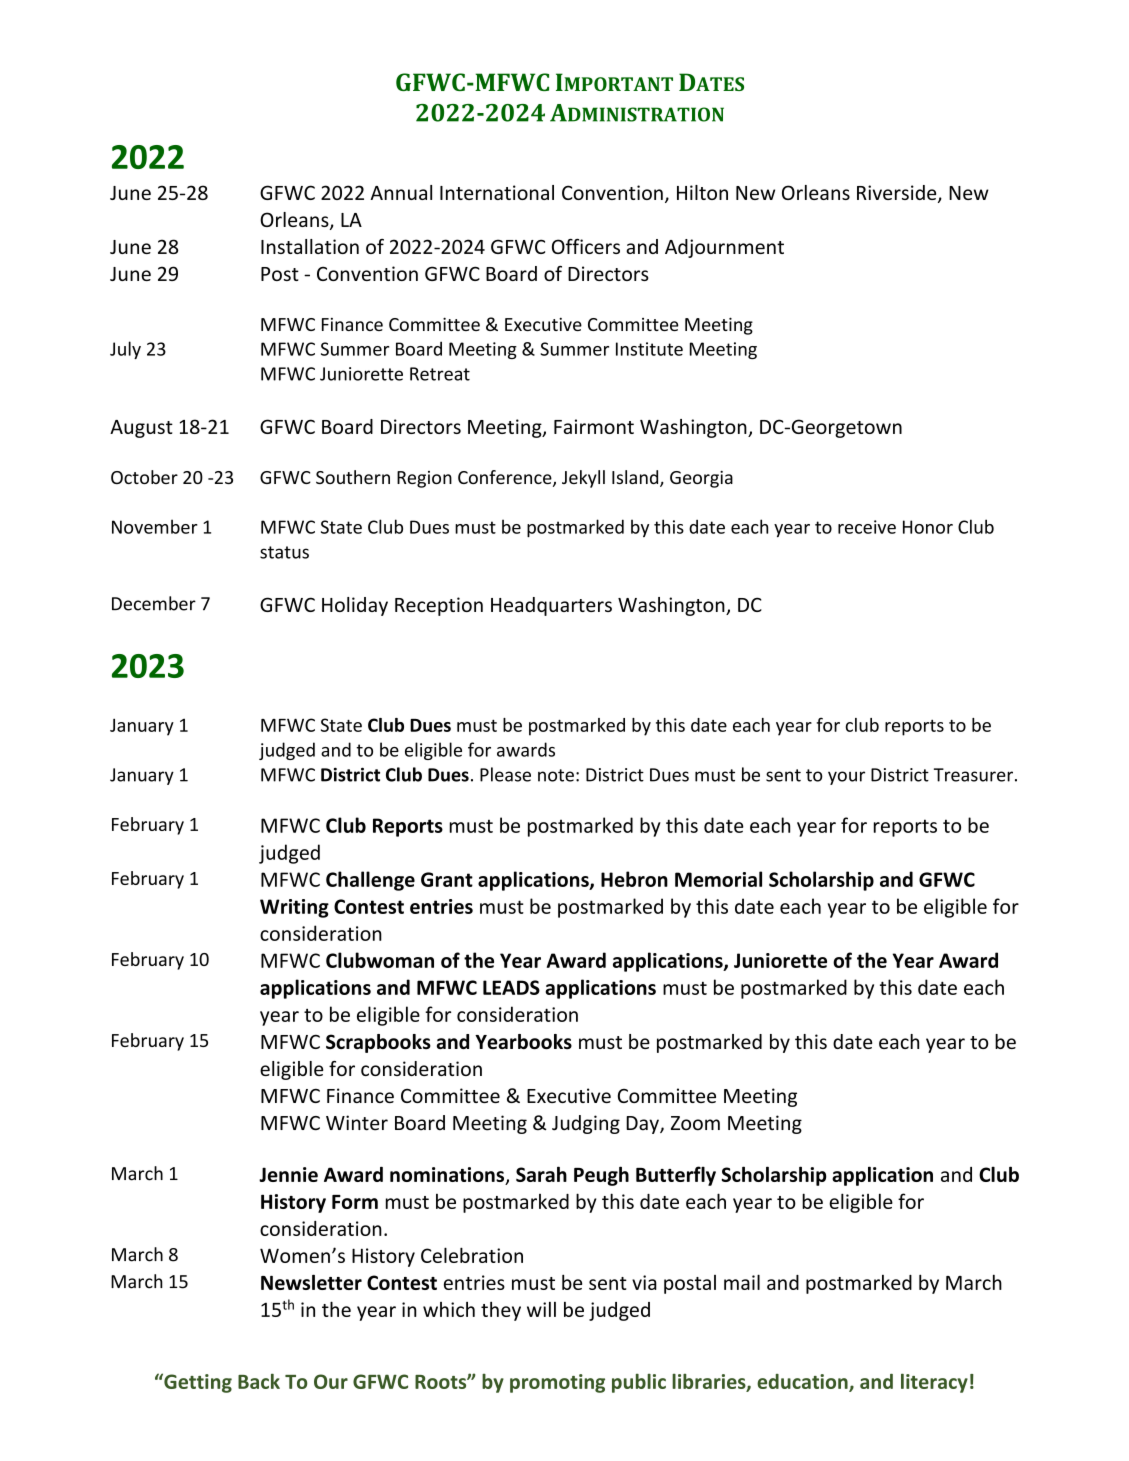  Describe the element at coordinates (556, 775) in the image. I see `note` at that location.
